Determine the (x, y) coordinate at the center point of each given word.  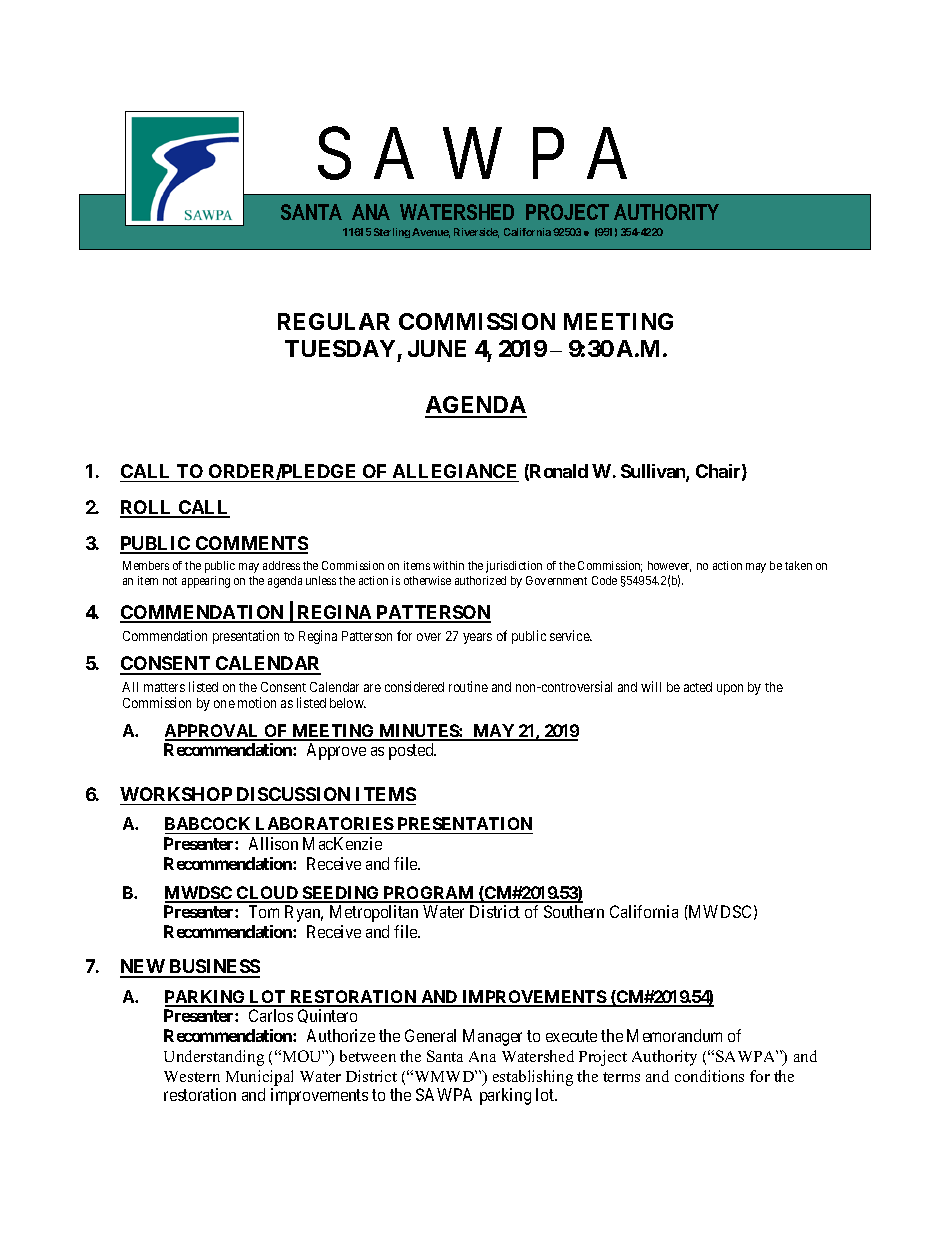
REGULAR (334, 321)
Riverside (476, 233)
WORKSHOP (176, 794)
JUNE (437, 348)
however (669, 566)
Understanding (214, 1058)
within (448, 565)
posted (412, 751)
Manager (492, 1037)
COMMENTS (251, 544)
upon (730, 689)
